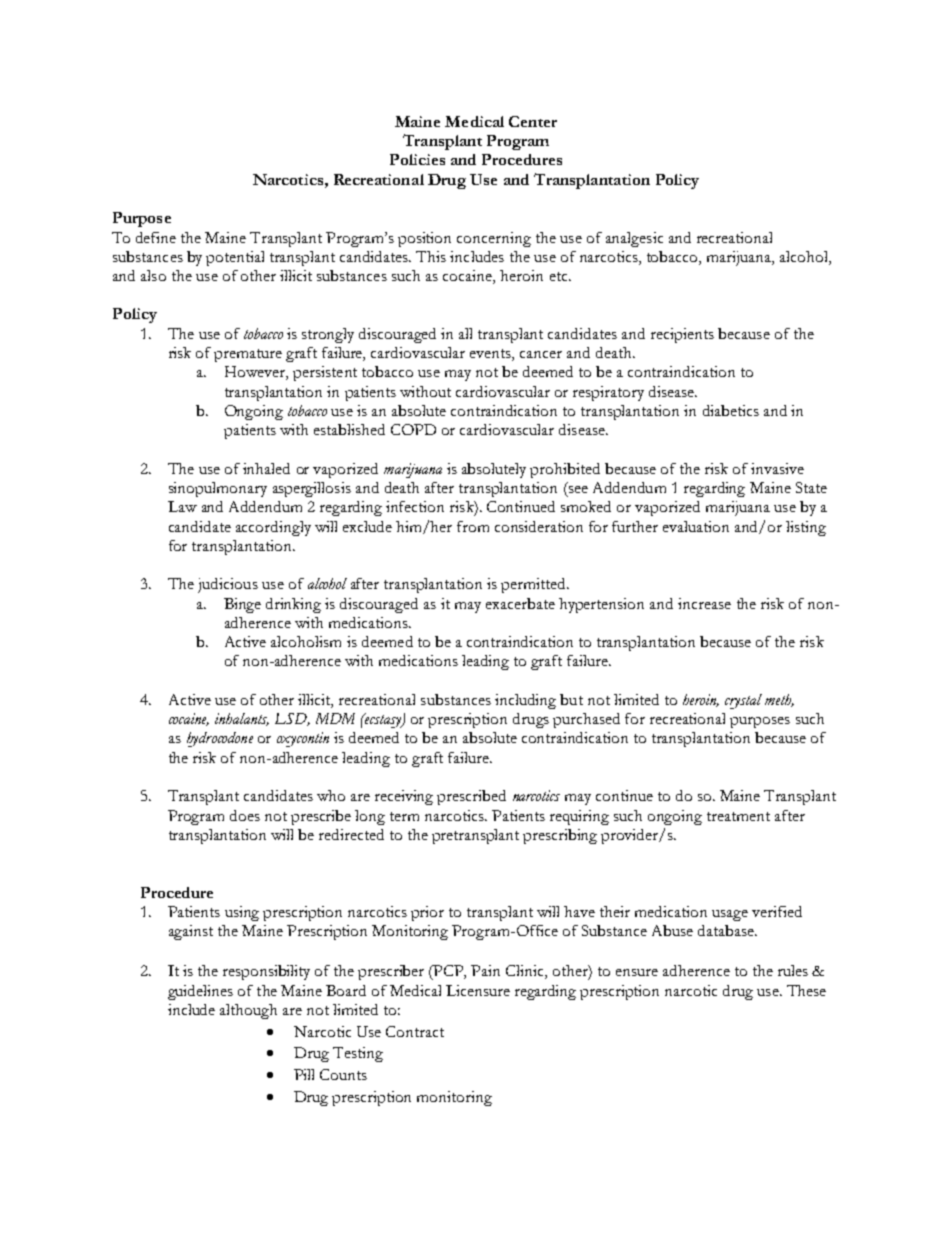 Image resolution: width=952 pixels, height=1233 pixels. What do you see at coordinates (415, 1031) in the screenshot?
I see `Contract` at bounding box center [415, 1031].
